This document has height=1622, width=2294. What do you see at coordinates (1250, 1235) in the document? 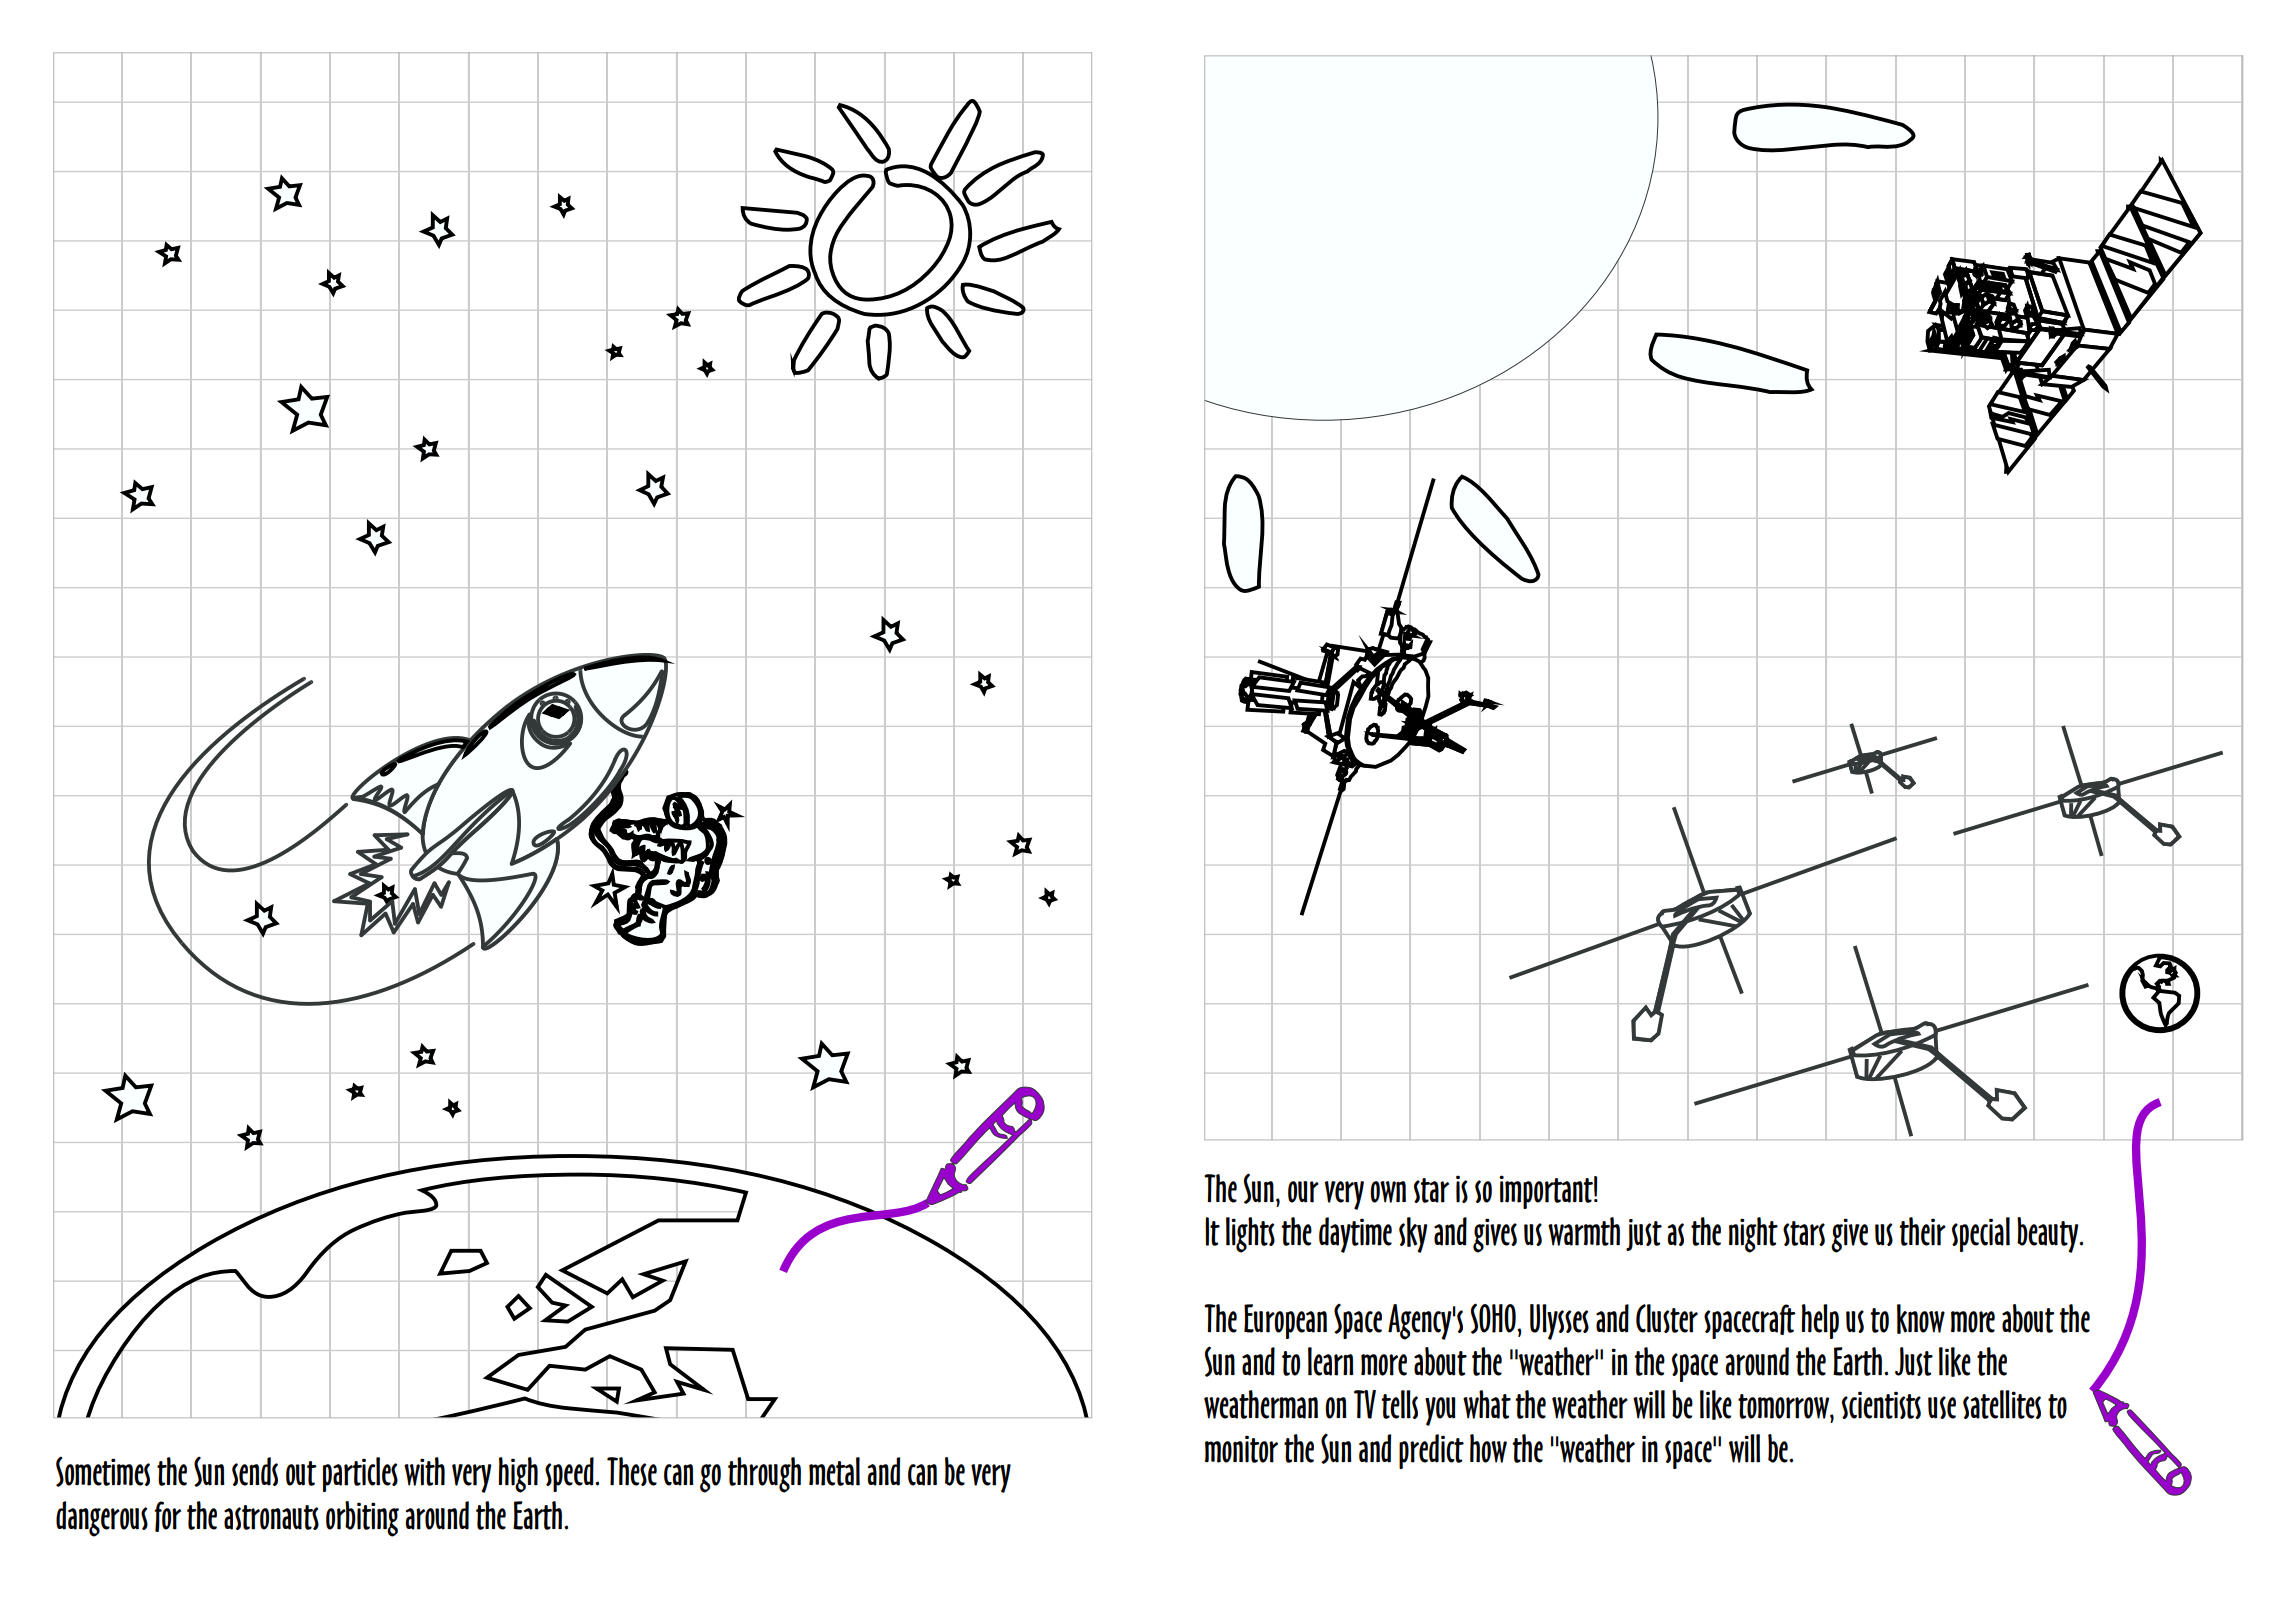
I see `lights` at bounding box center [1250, 1235].
